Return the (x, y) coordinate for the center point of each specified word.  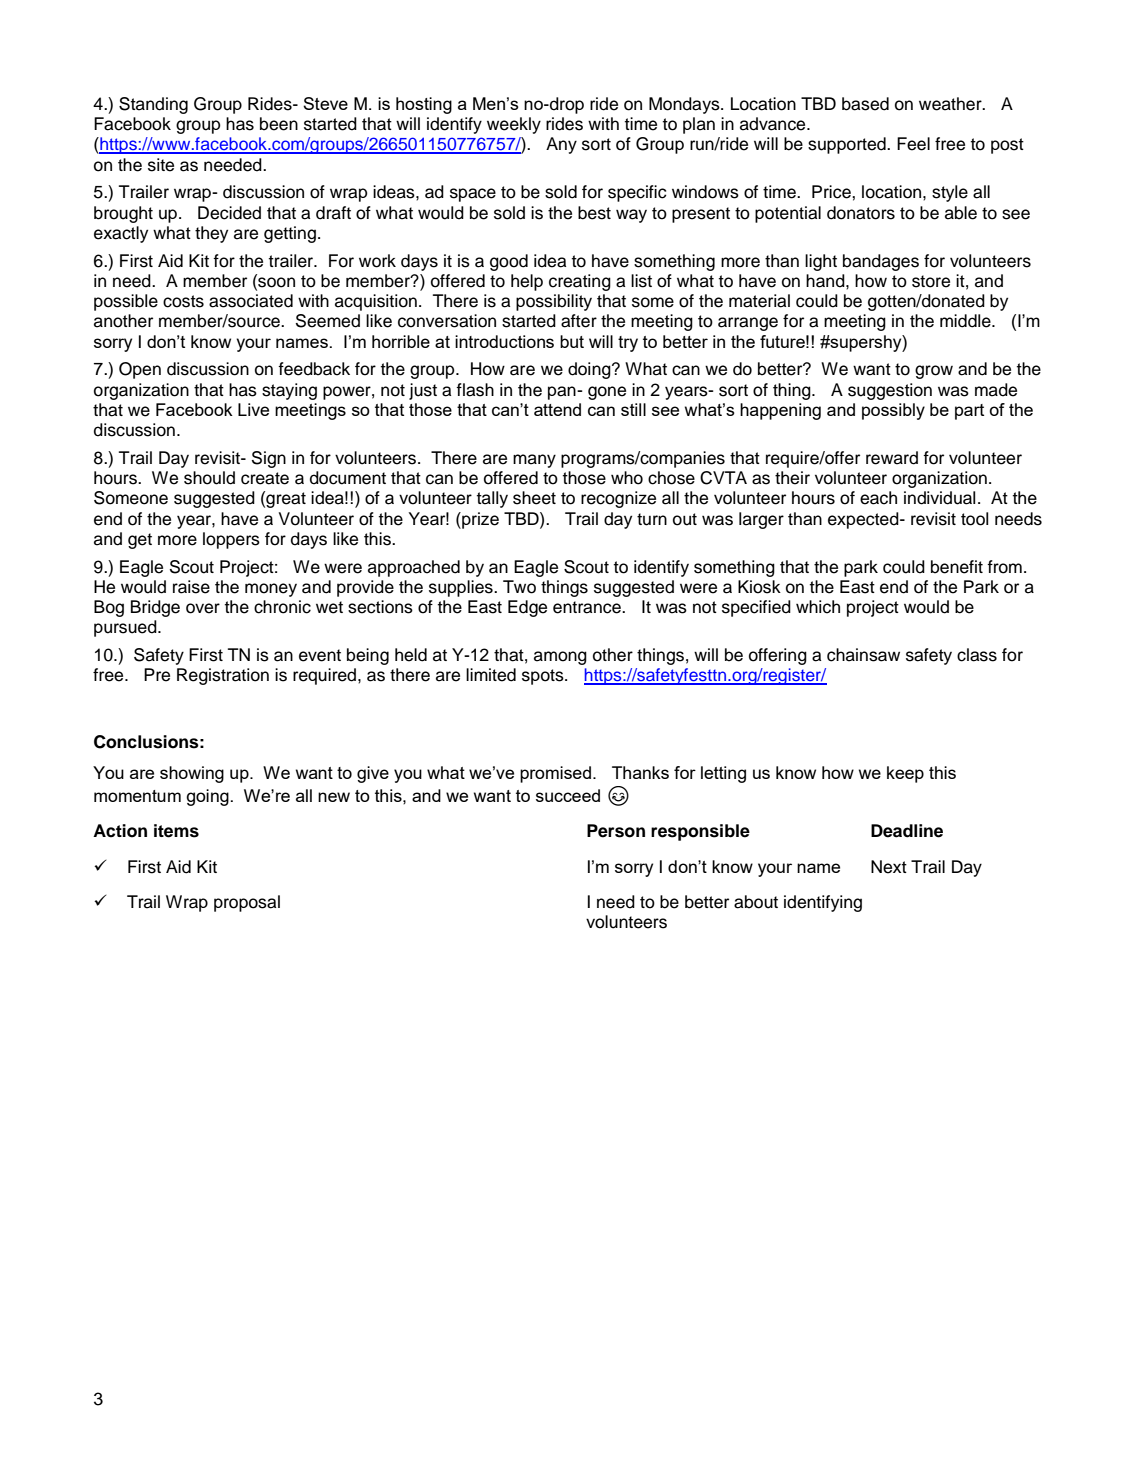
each (878, 498)
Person (616, 831)
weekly (514, 125)
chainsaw (863, 655)
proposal (247, 903)
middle (966, 321)
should (209, 478)
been (279, 124)
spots (544, 677)
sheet (534, 498)
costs (183, 301)
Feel (913, 144)
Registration (223, 676)
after (579, 321)
